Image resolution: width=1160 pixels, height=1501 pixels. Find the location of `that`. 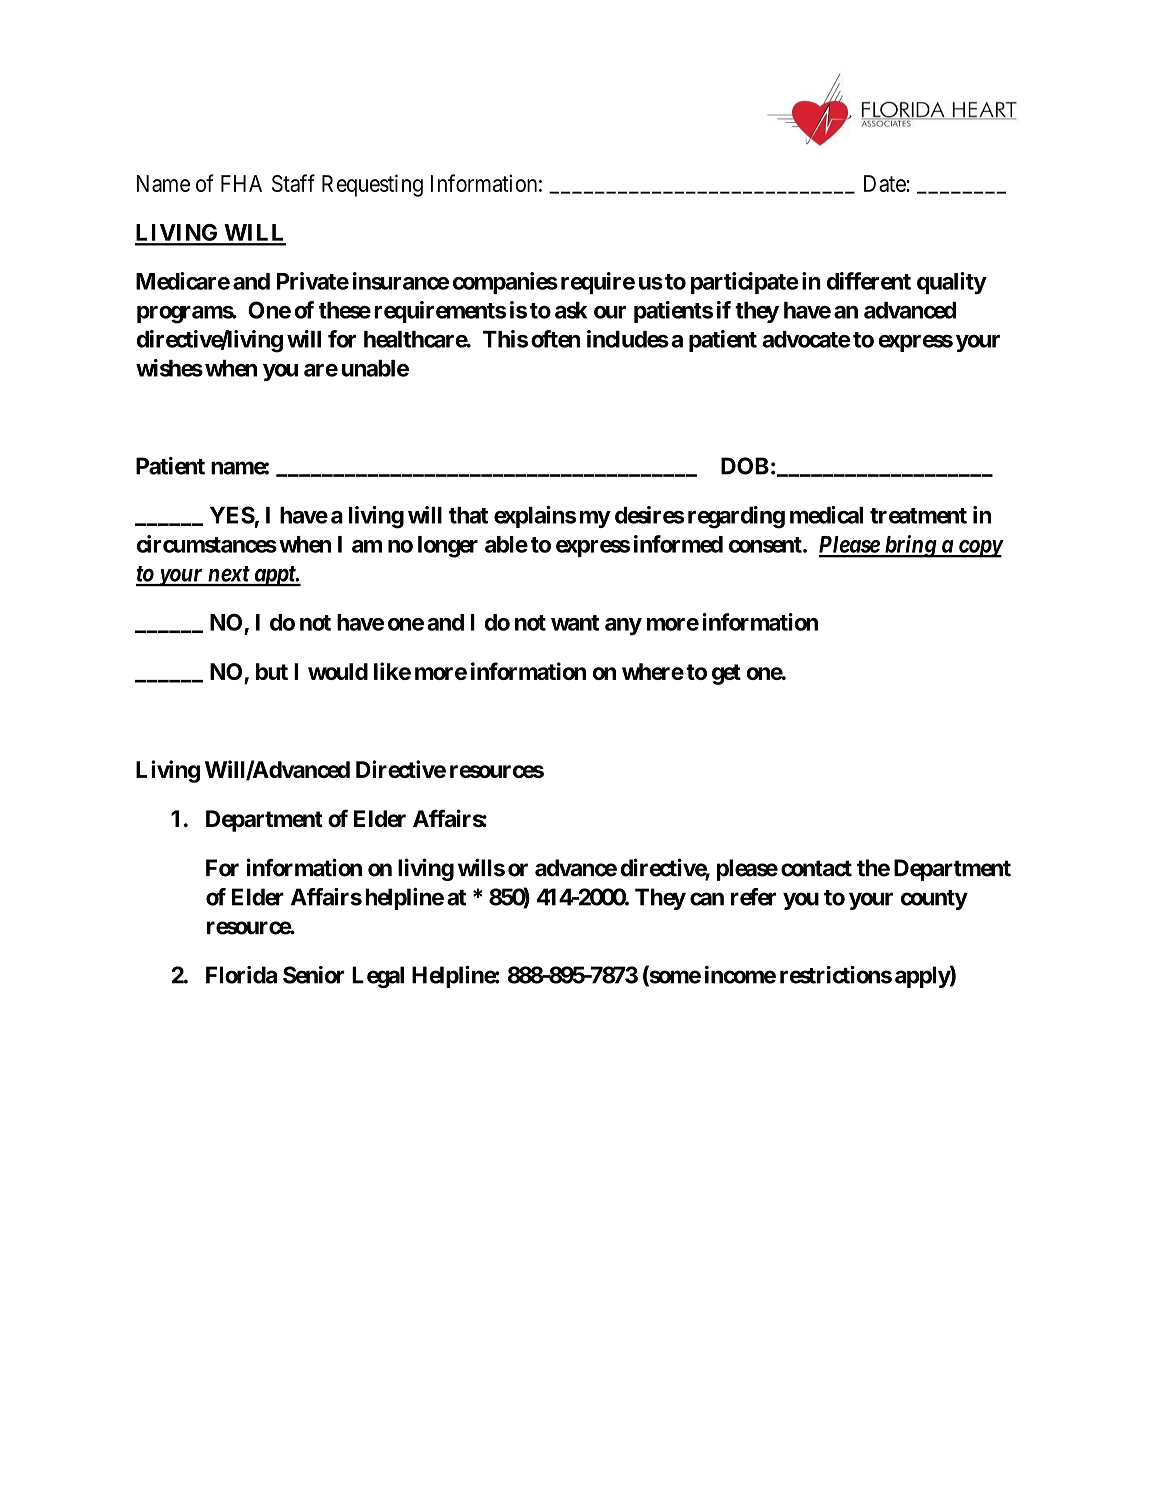

that is located at coordinates (468, 515).
